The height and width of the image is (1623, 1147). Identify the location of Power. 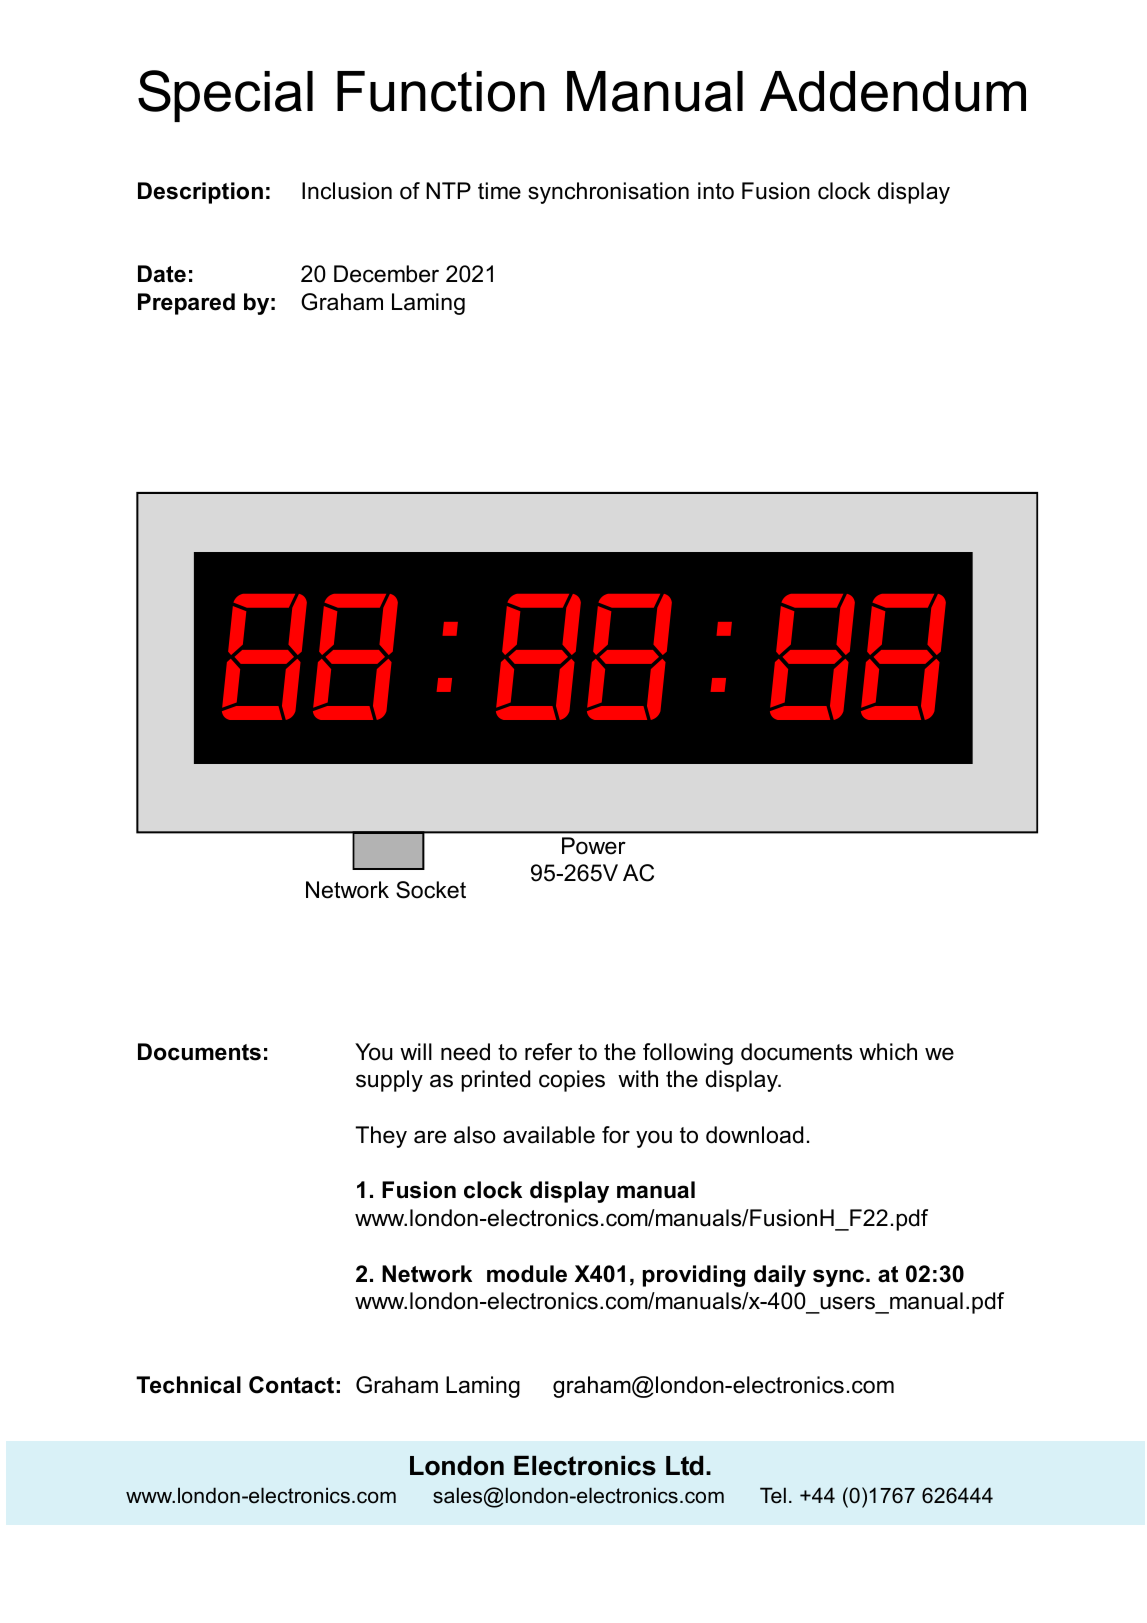
(594, 846).
